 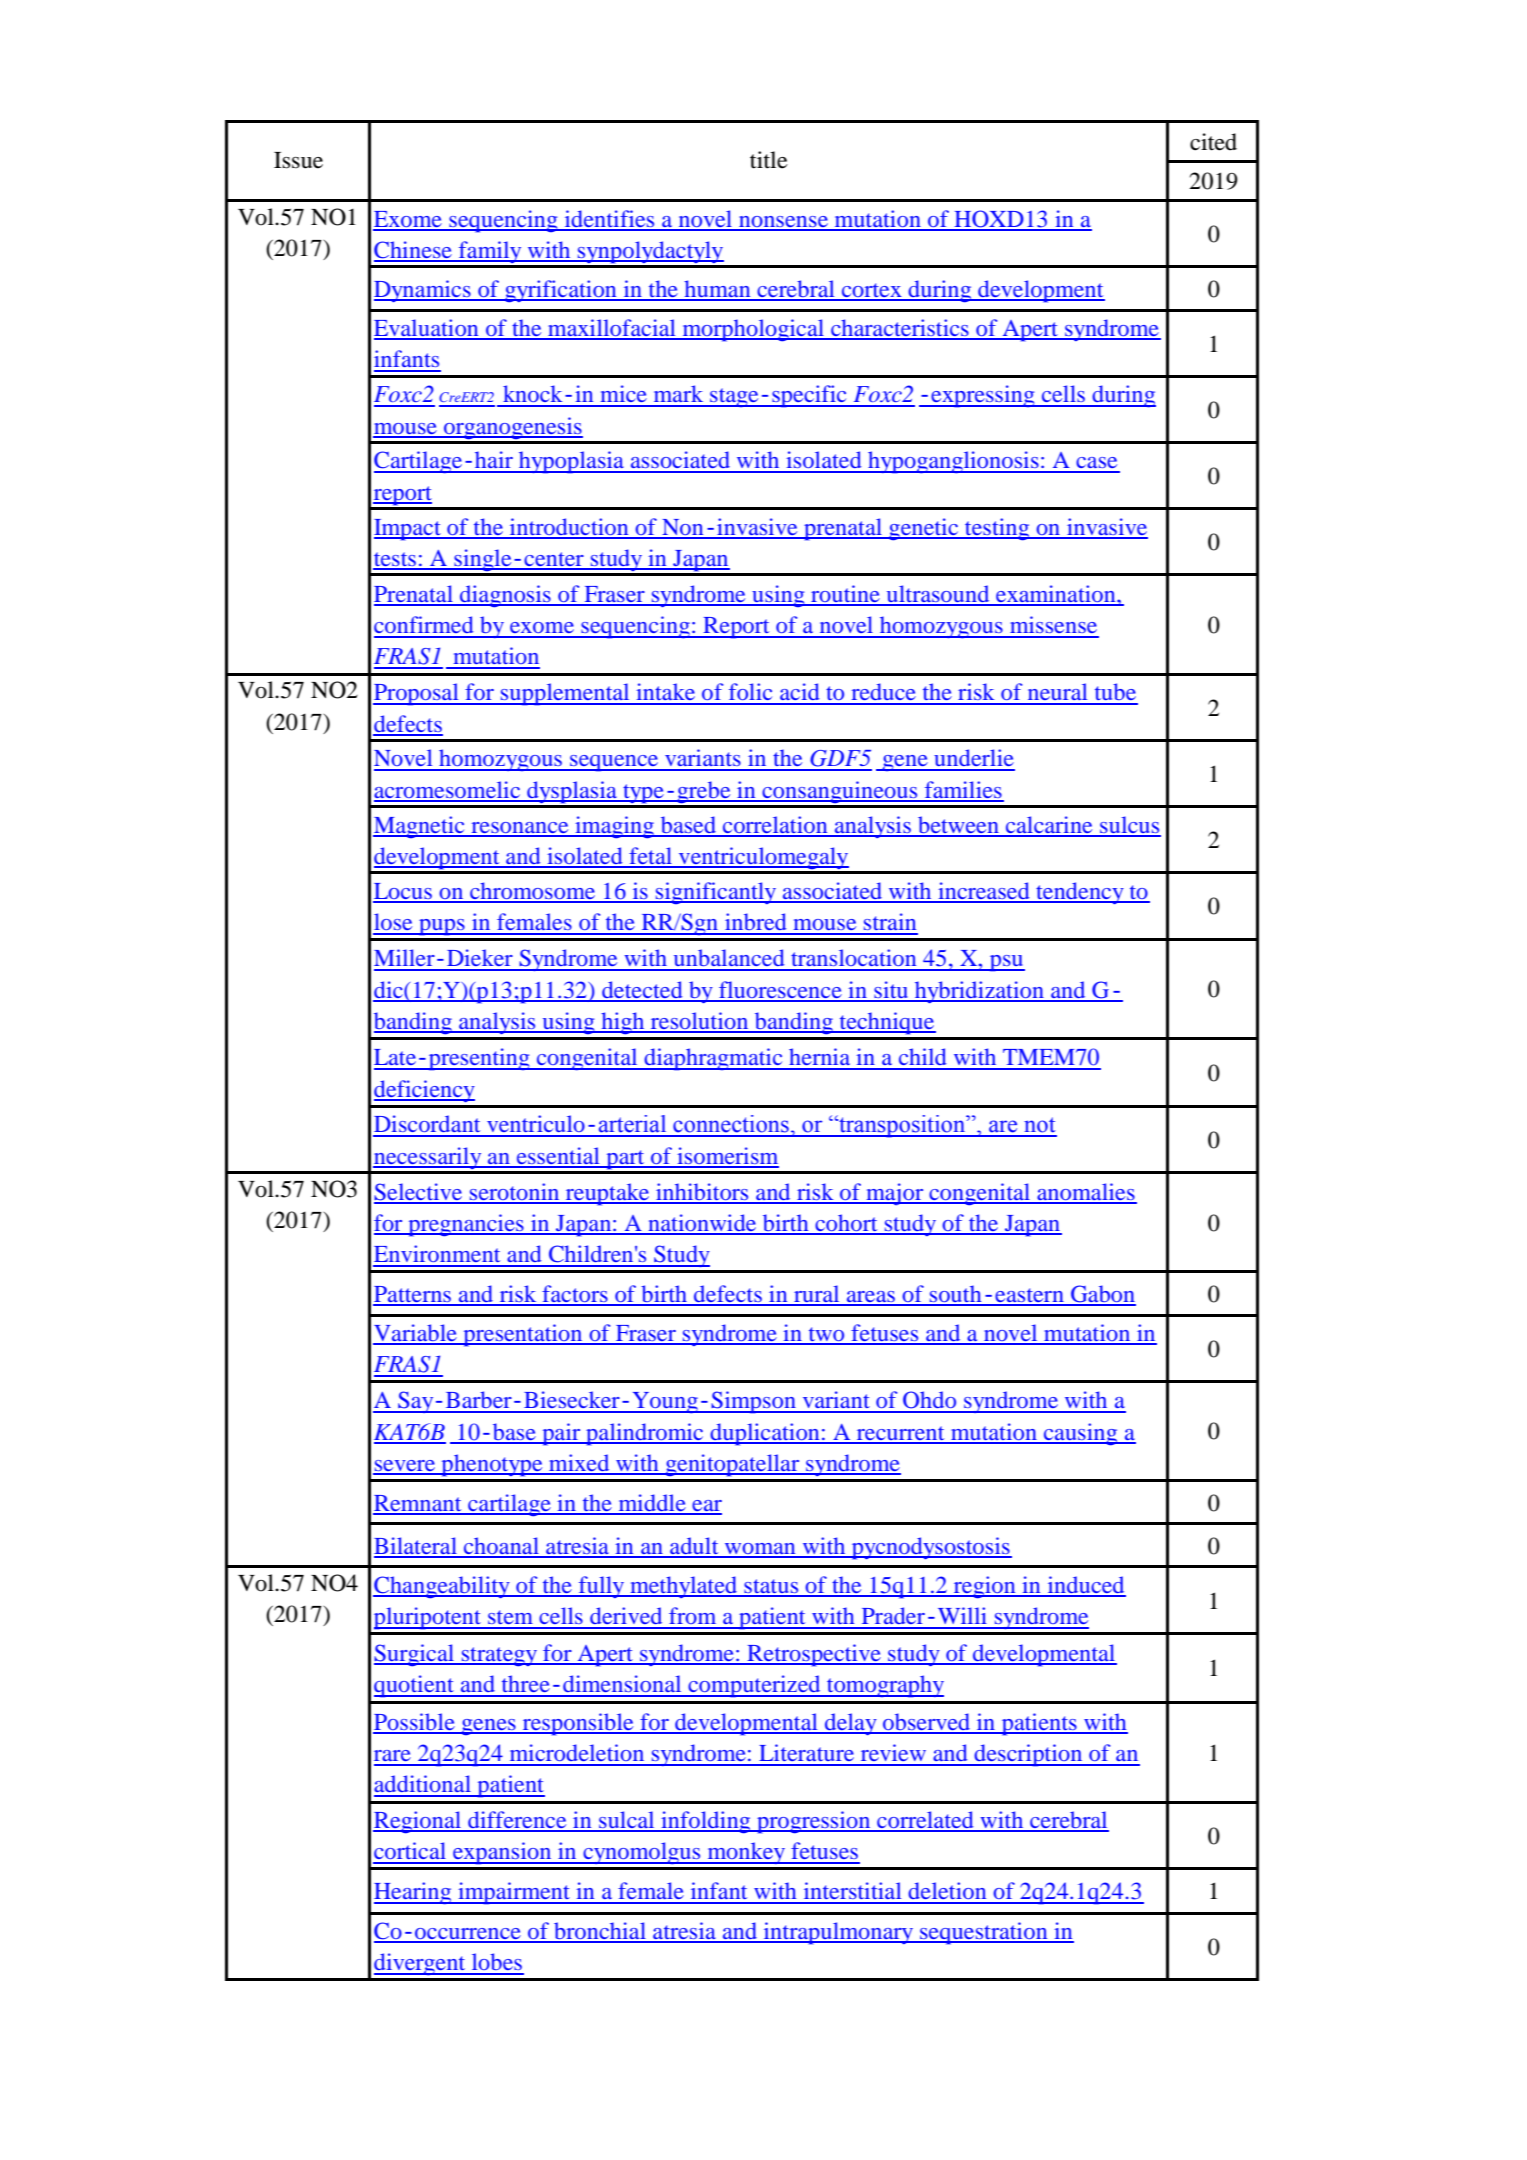 I want to click on Hearing, so click(x=414, y=1893).
